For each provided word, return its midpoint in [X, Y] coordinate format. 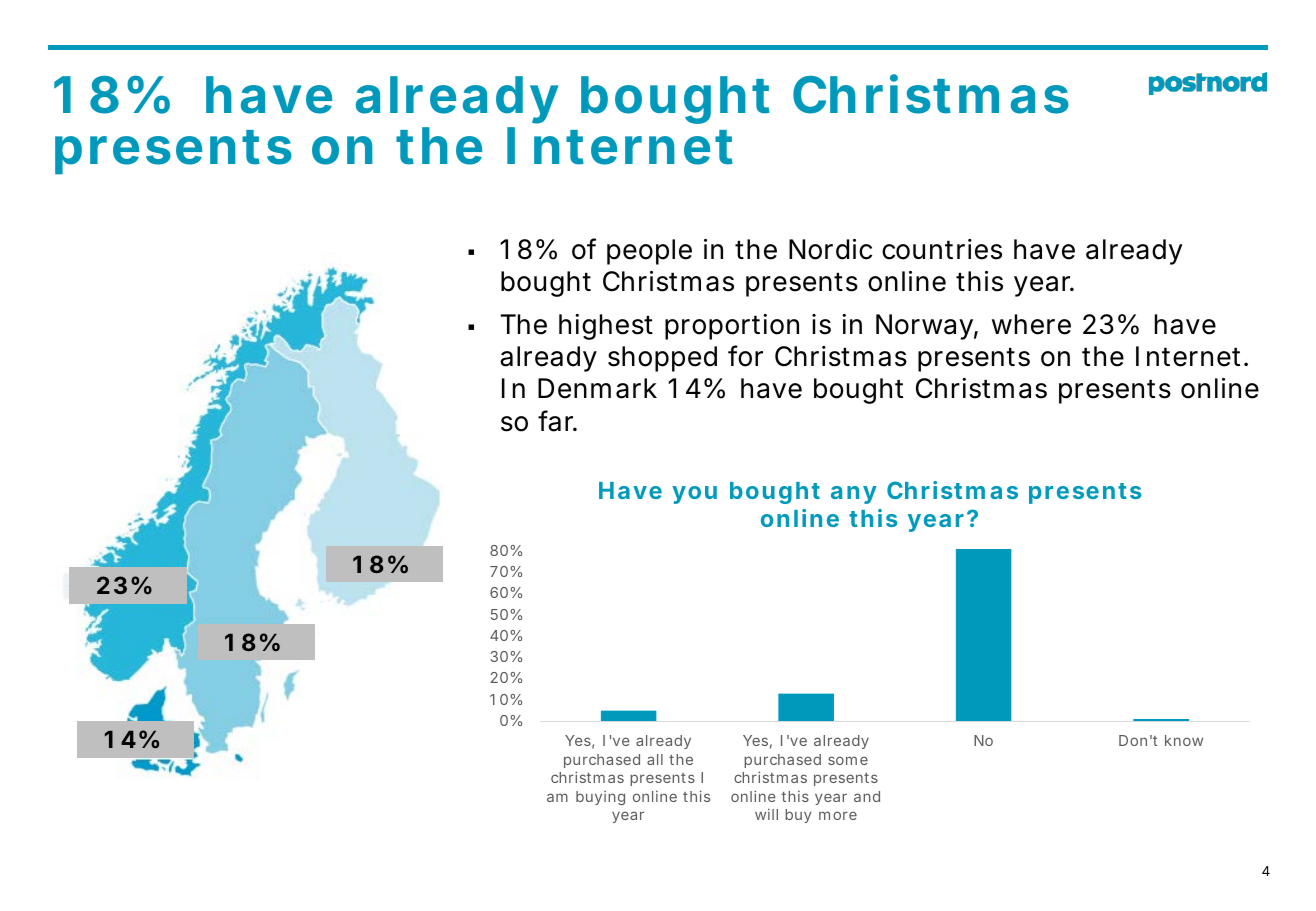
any [854, 495]
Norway [927, 327]
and [867, 796]
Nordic [830, 249]
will [766, 814]
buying [600, 798]
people [649, 252]
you [694, 495]
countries [942, 249]
